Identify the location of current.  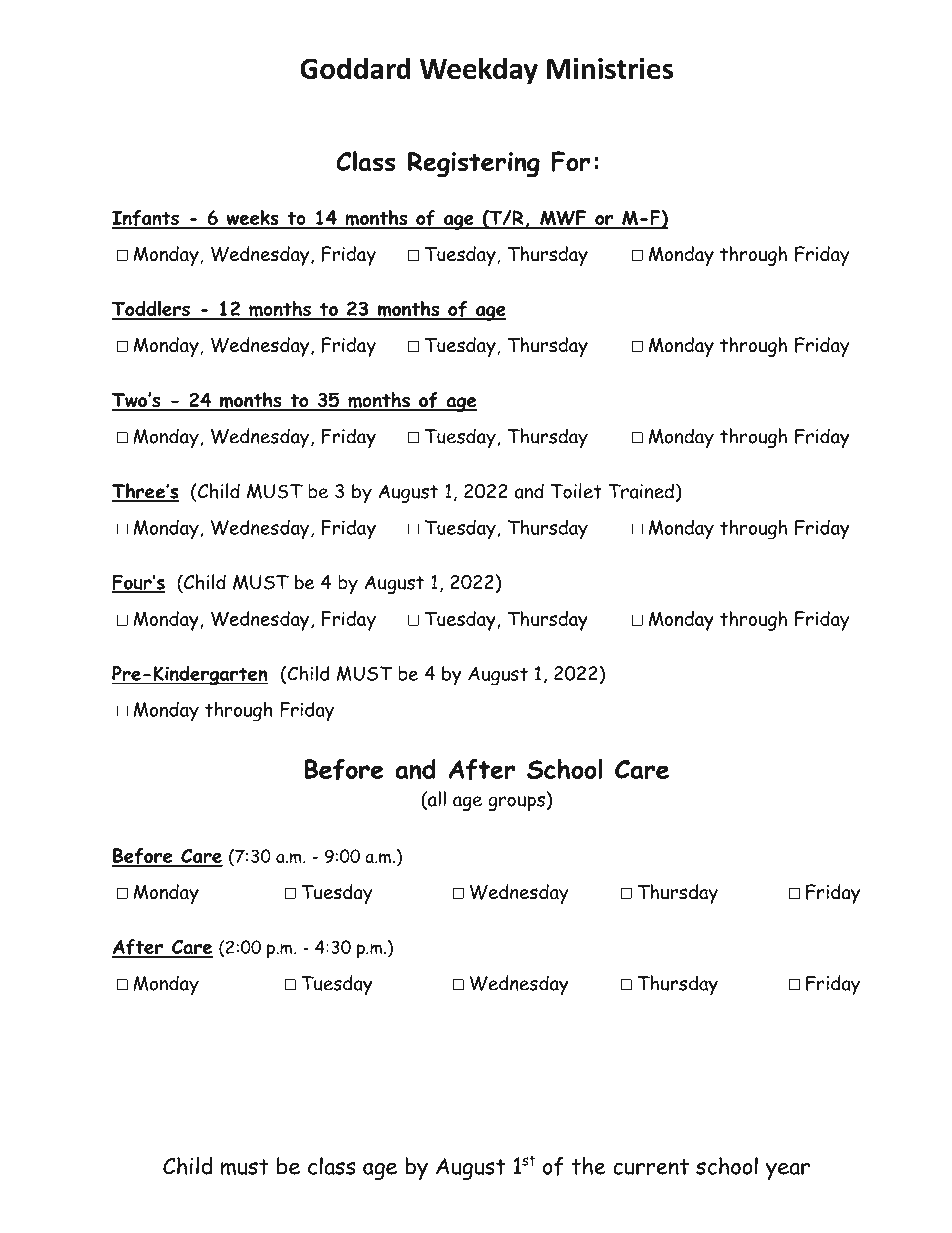
(651, 1167).
